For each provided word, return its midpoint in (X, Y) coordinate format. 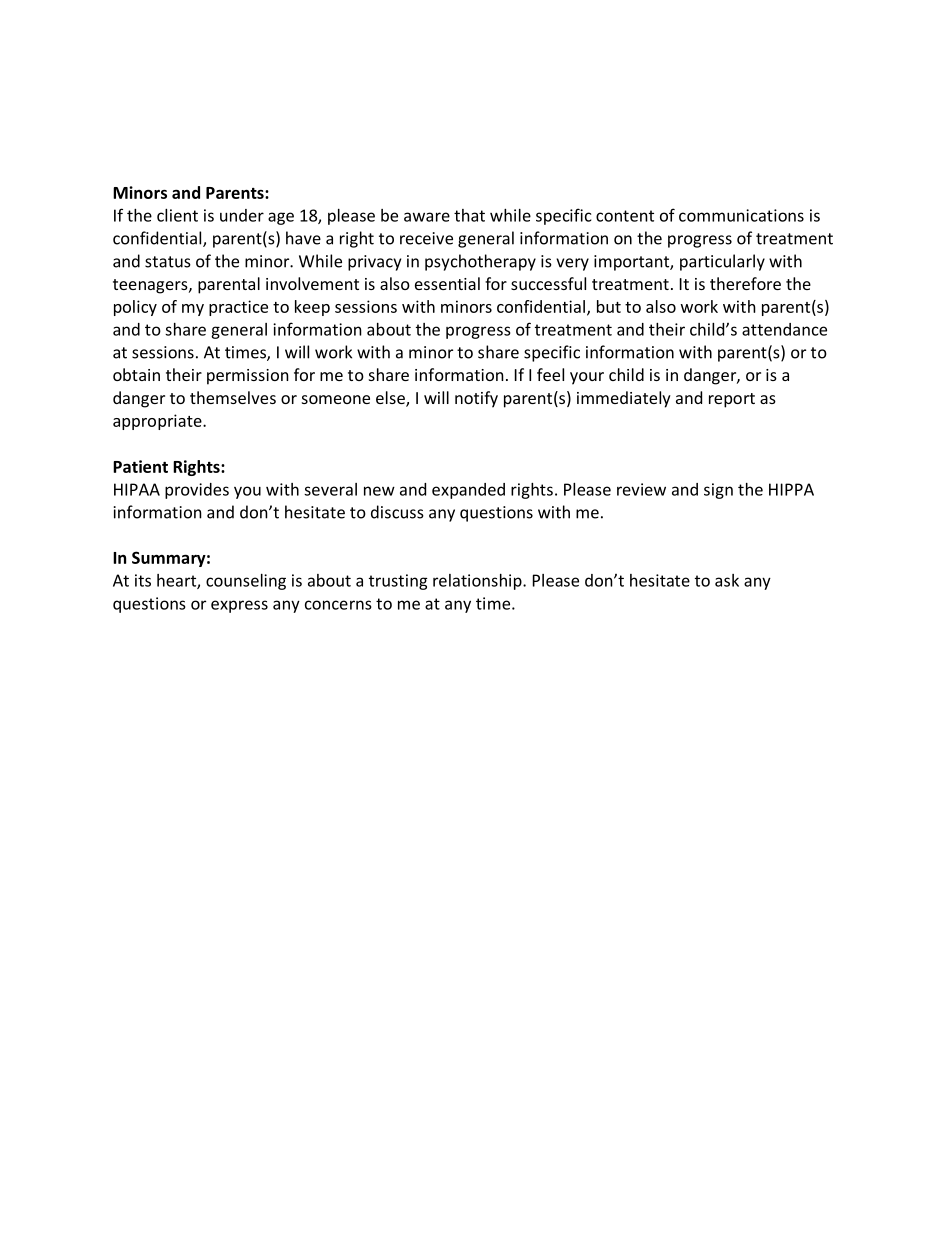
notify (476, 399)
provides (197, 491)
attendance (784, 329)
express (239, 606)
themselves (233, 397)
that (469, 215)
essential (447, 283)
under (242, 215)
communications (741, 215)
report (732, 400)
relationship (478, 582)
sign (718, 491)
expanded (468, 491)
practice (238, 308)
